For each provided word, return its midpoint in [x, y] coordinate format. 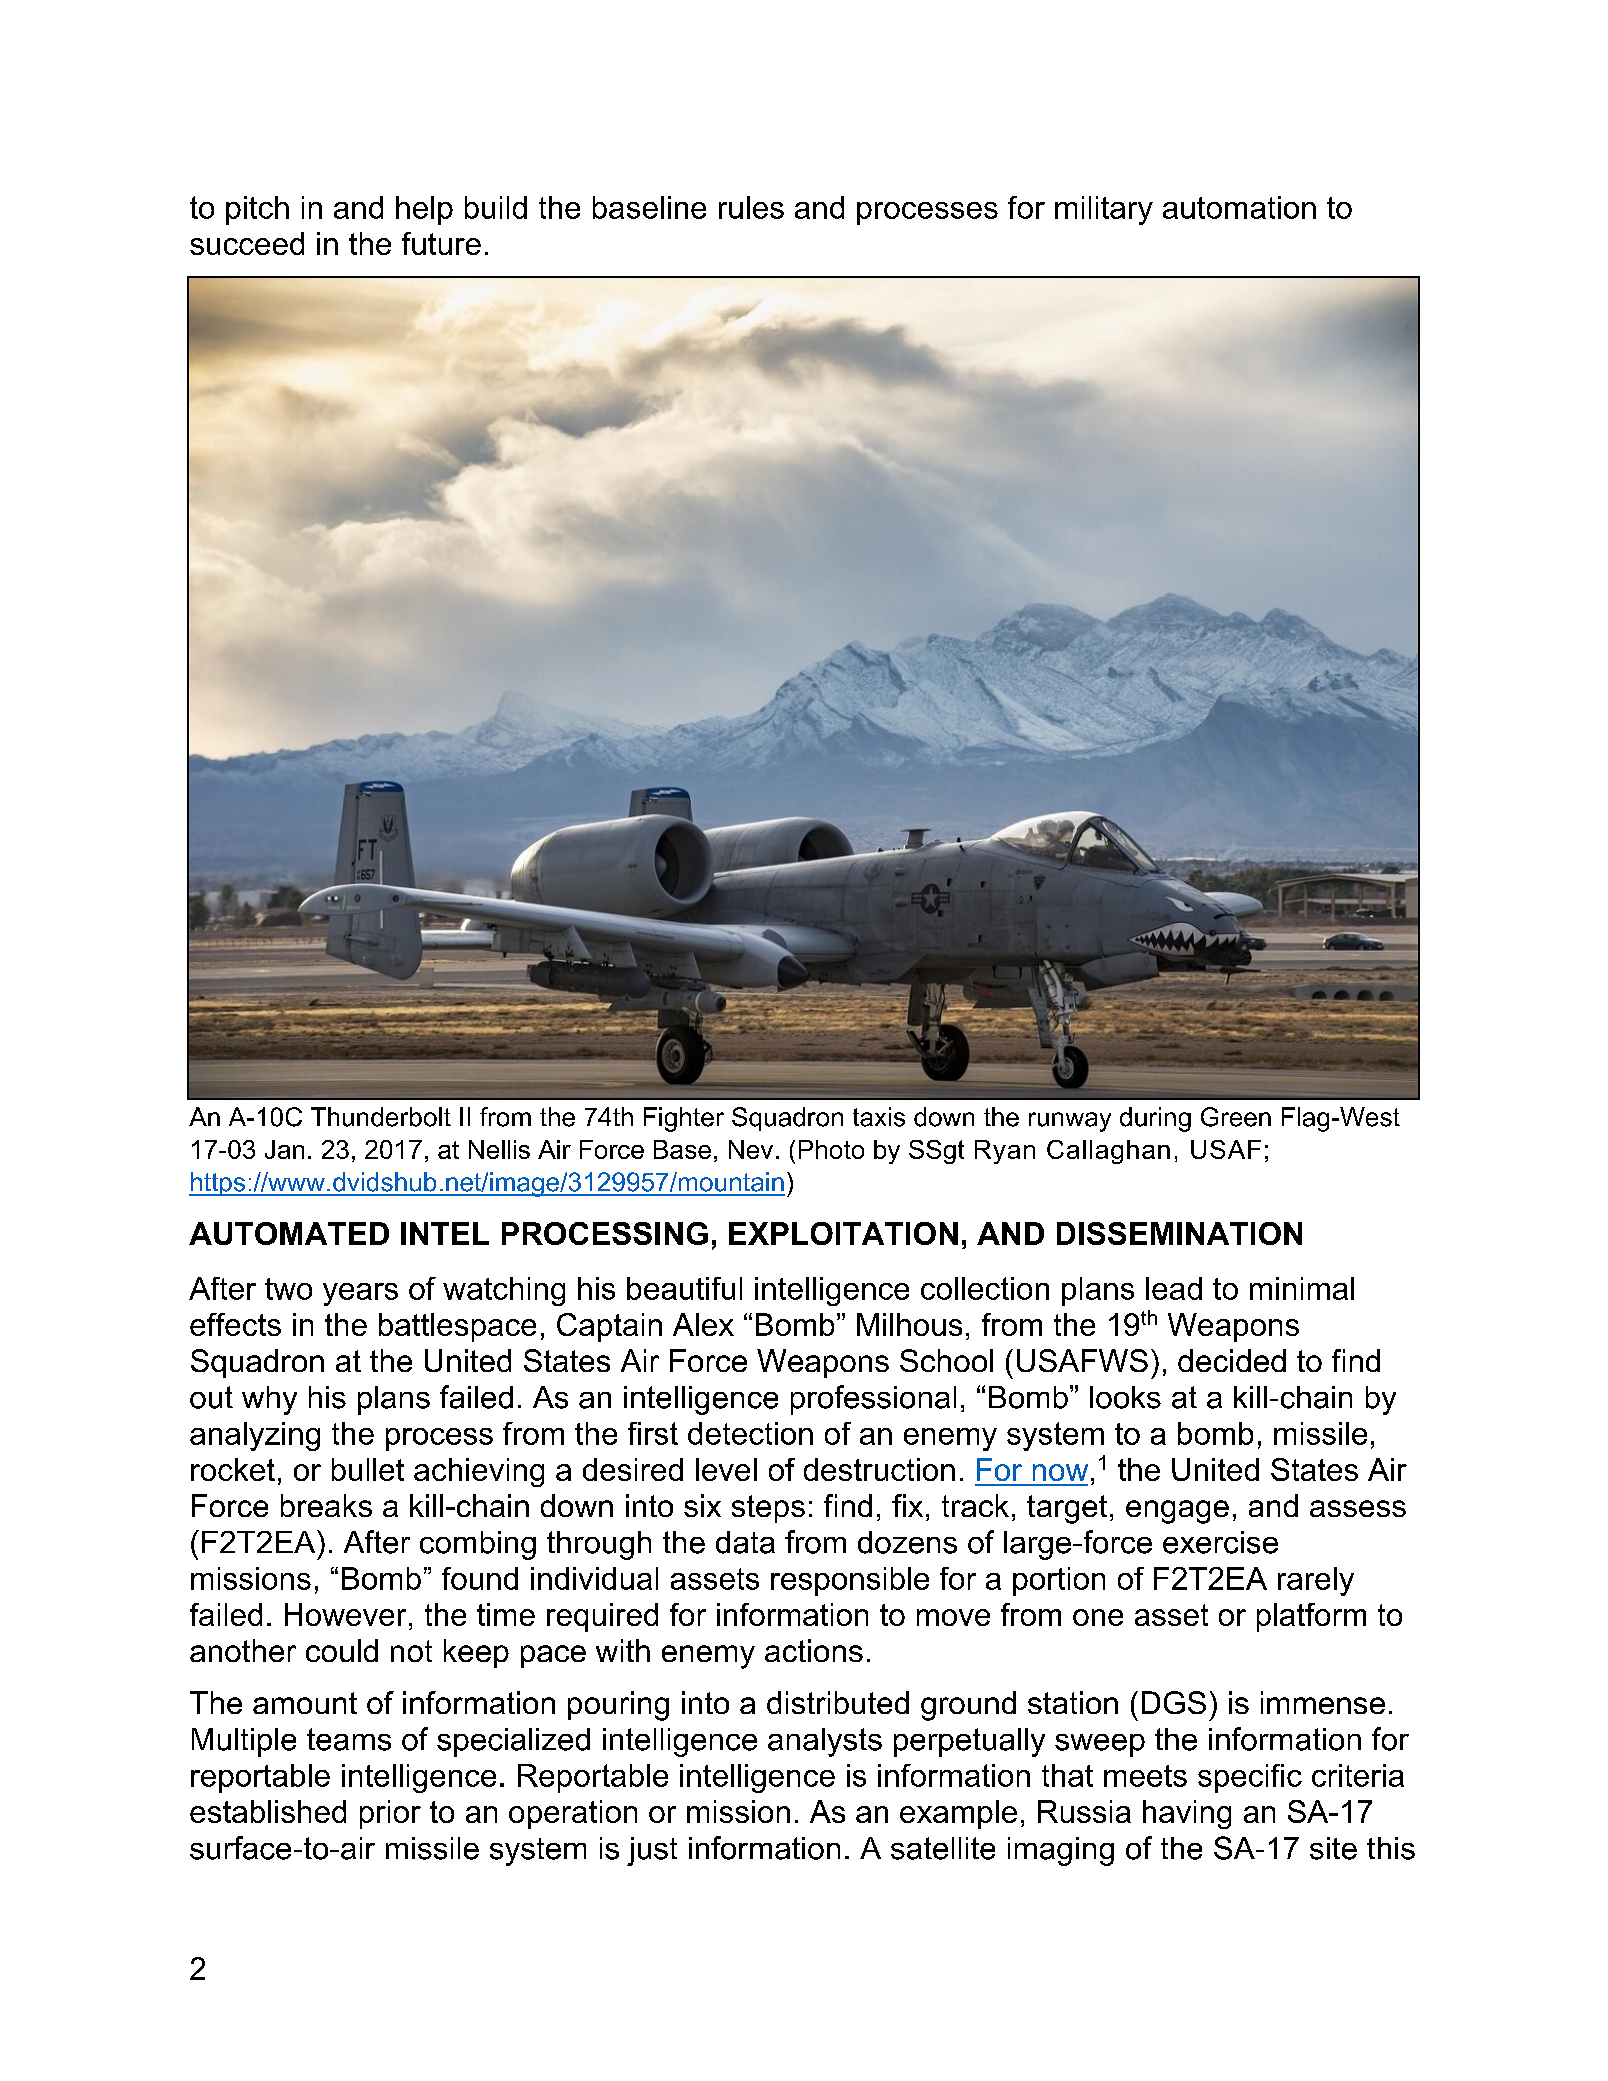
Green [1236, 1117]
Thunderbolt [381, 1117]
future [441, 243]
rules [751, 207]
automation [1239, 207]
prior [390, 1814]
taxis [879, 1117]
